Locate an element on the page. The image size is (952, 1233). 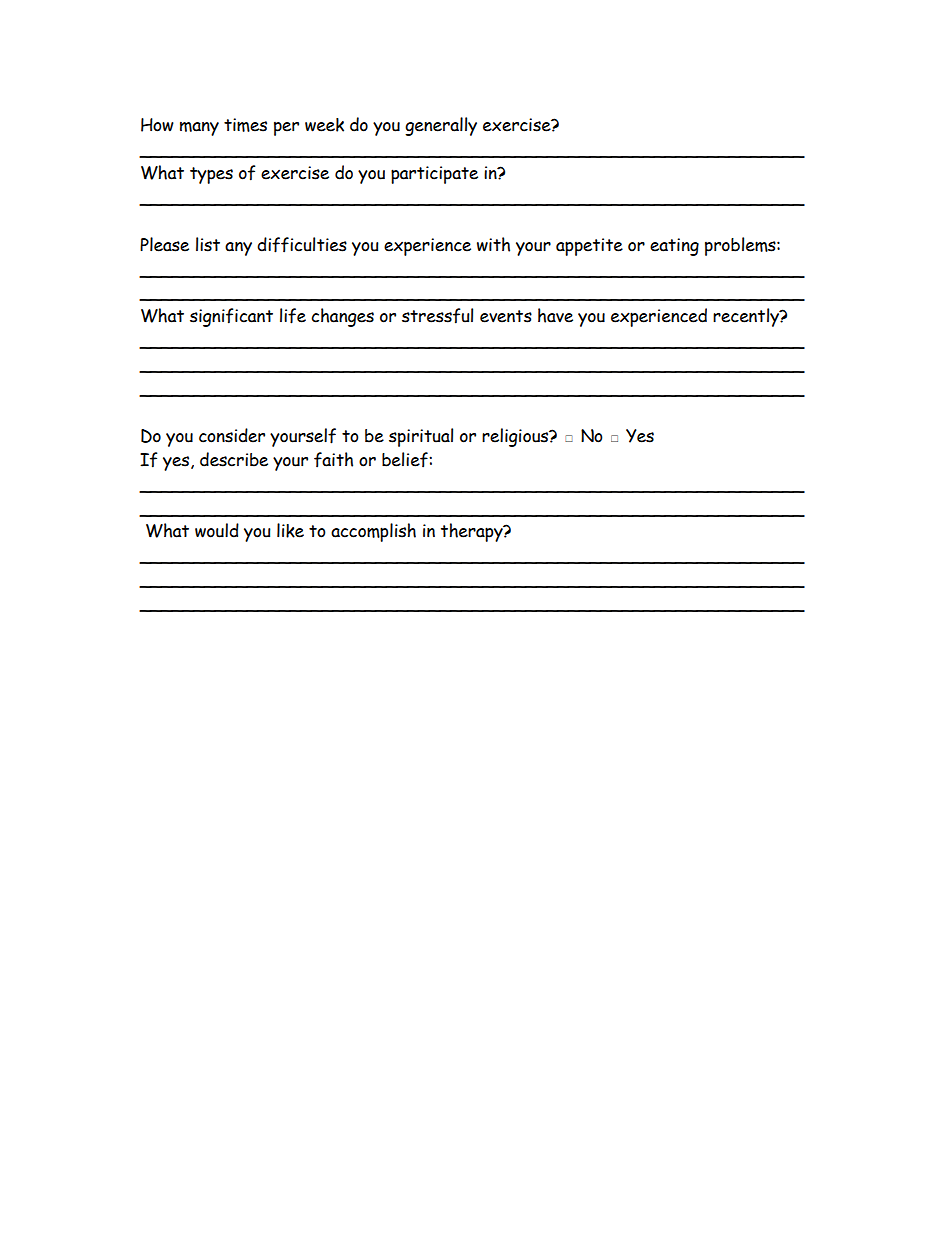
significant is located at coordinates (231, 317).
